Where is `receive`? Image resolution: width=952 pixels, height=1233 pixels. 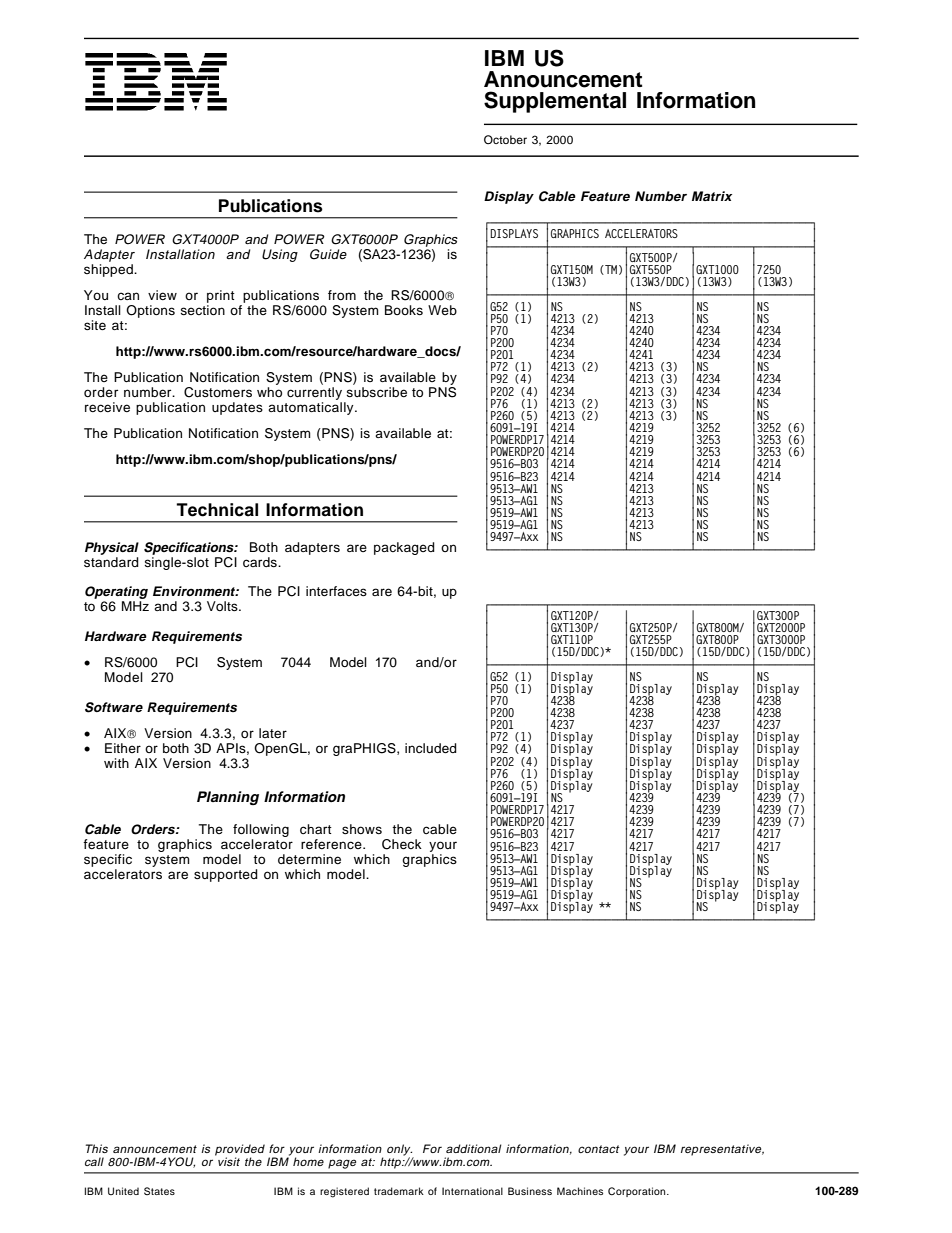
receive is located at coordinates (107, 407).
